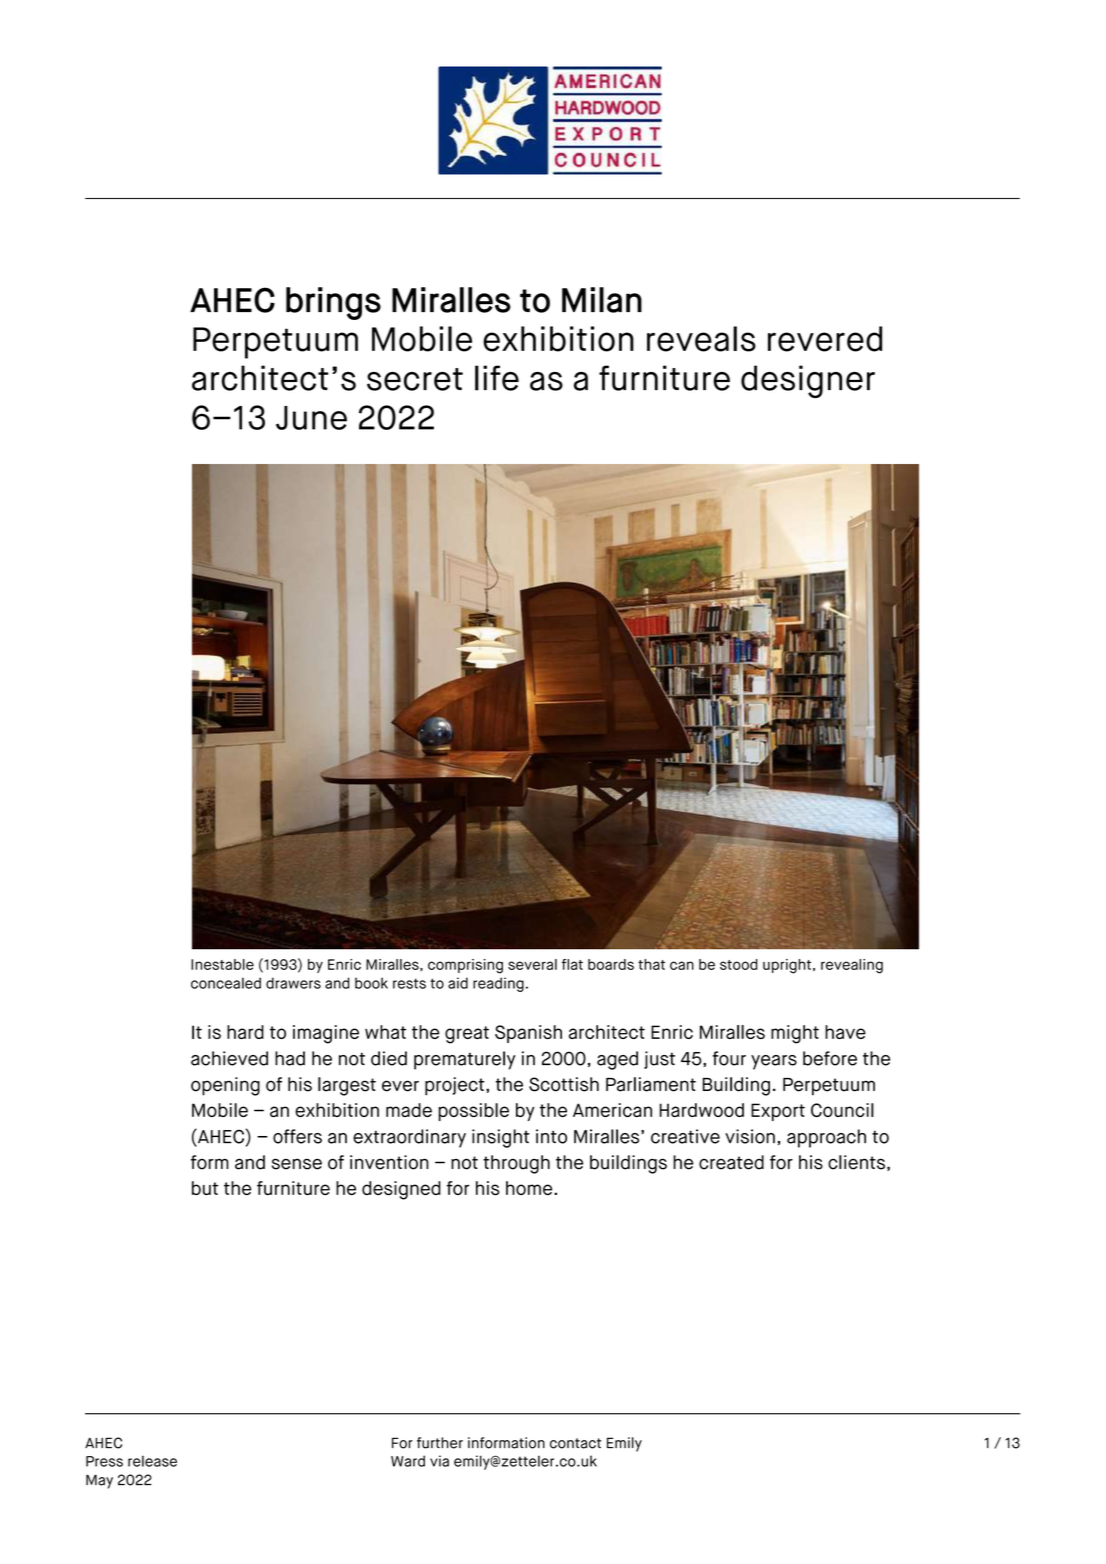 The image size is (1106, 1564). Describe the element at coordinates (497, 378) in the document. I see `life` at that location.
